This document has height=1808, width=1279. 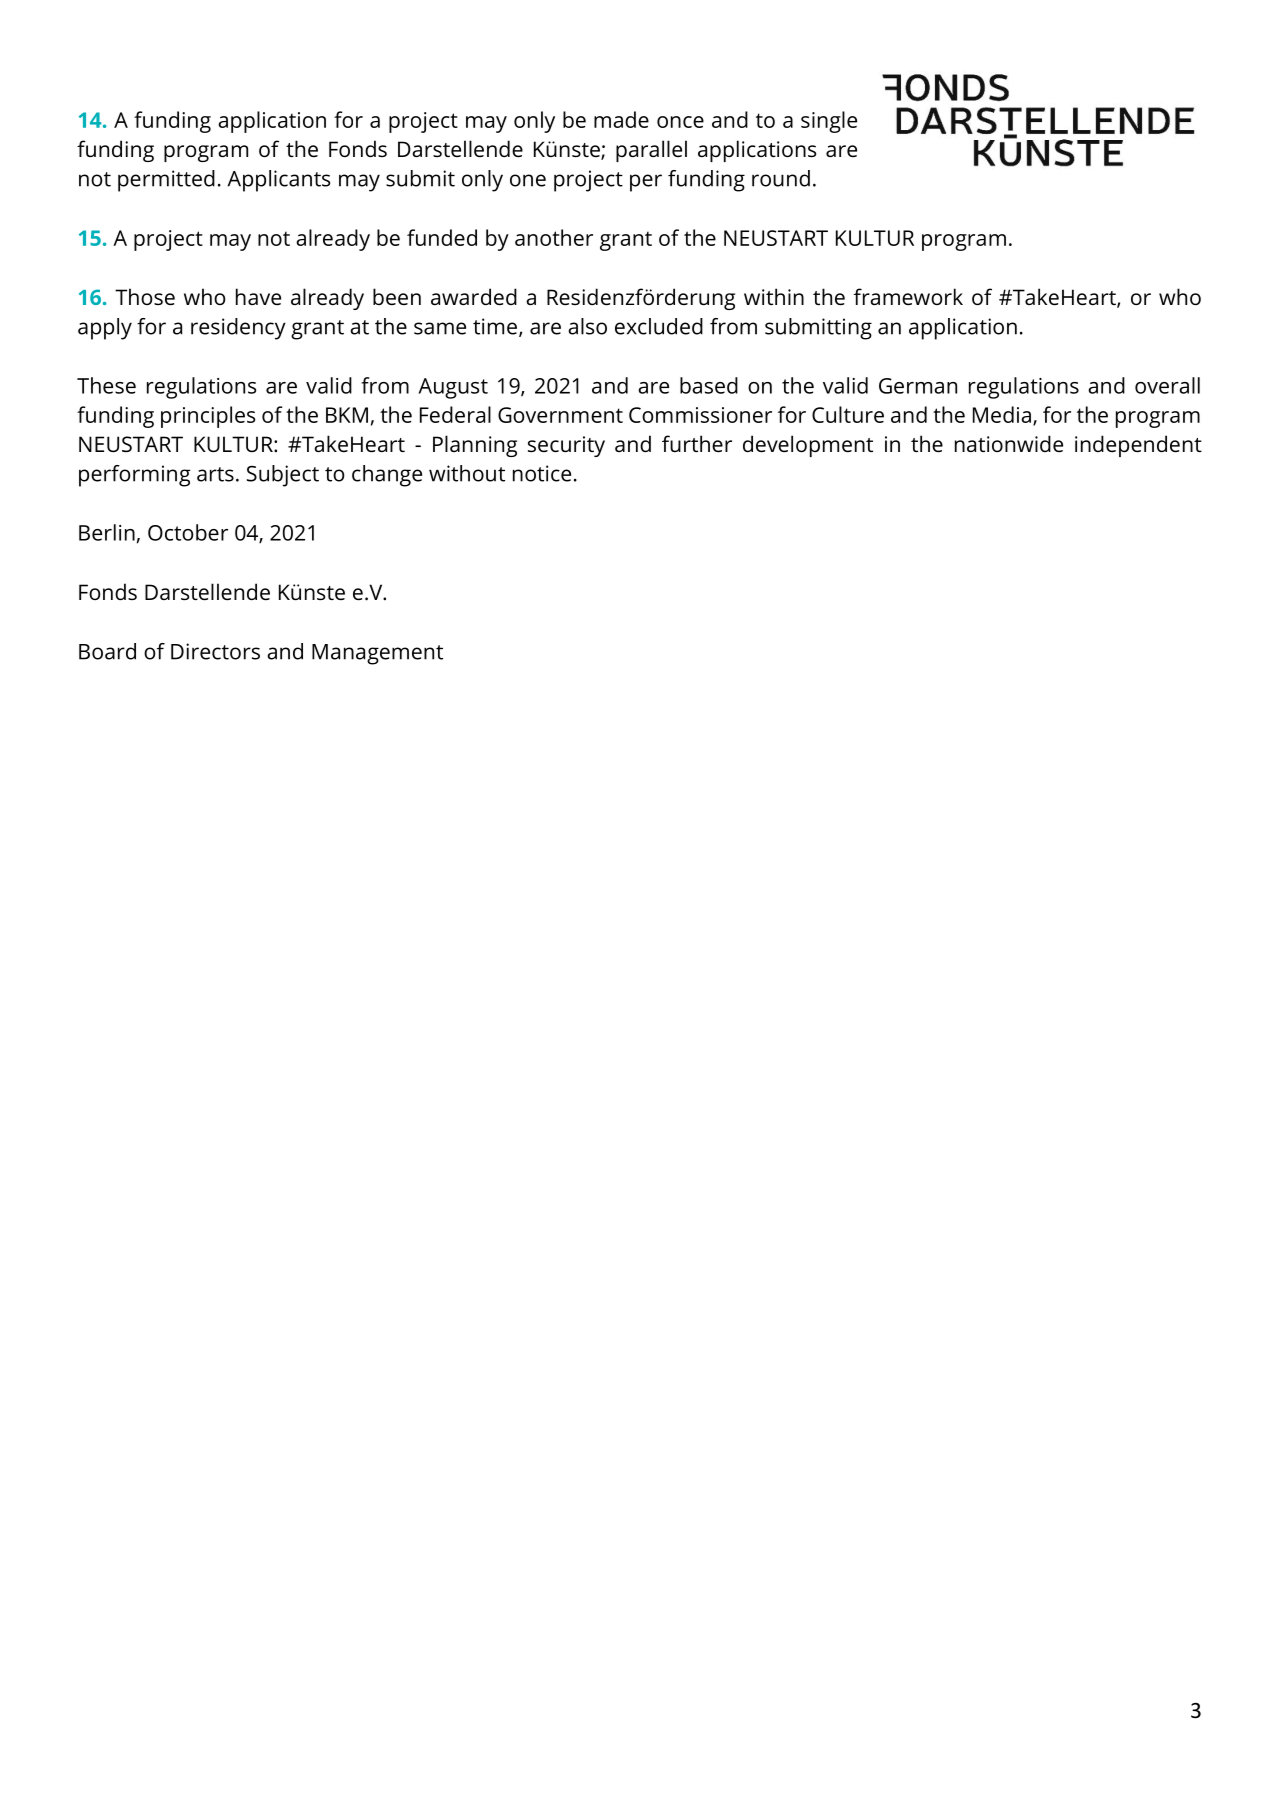 I want to click on Directors, so click(x=215, y=651).
